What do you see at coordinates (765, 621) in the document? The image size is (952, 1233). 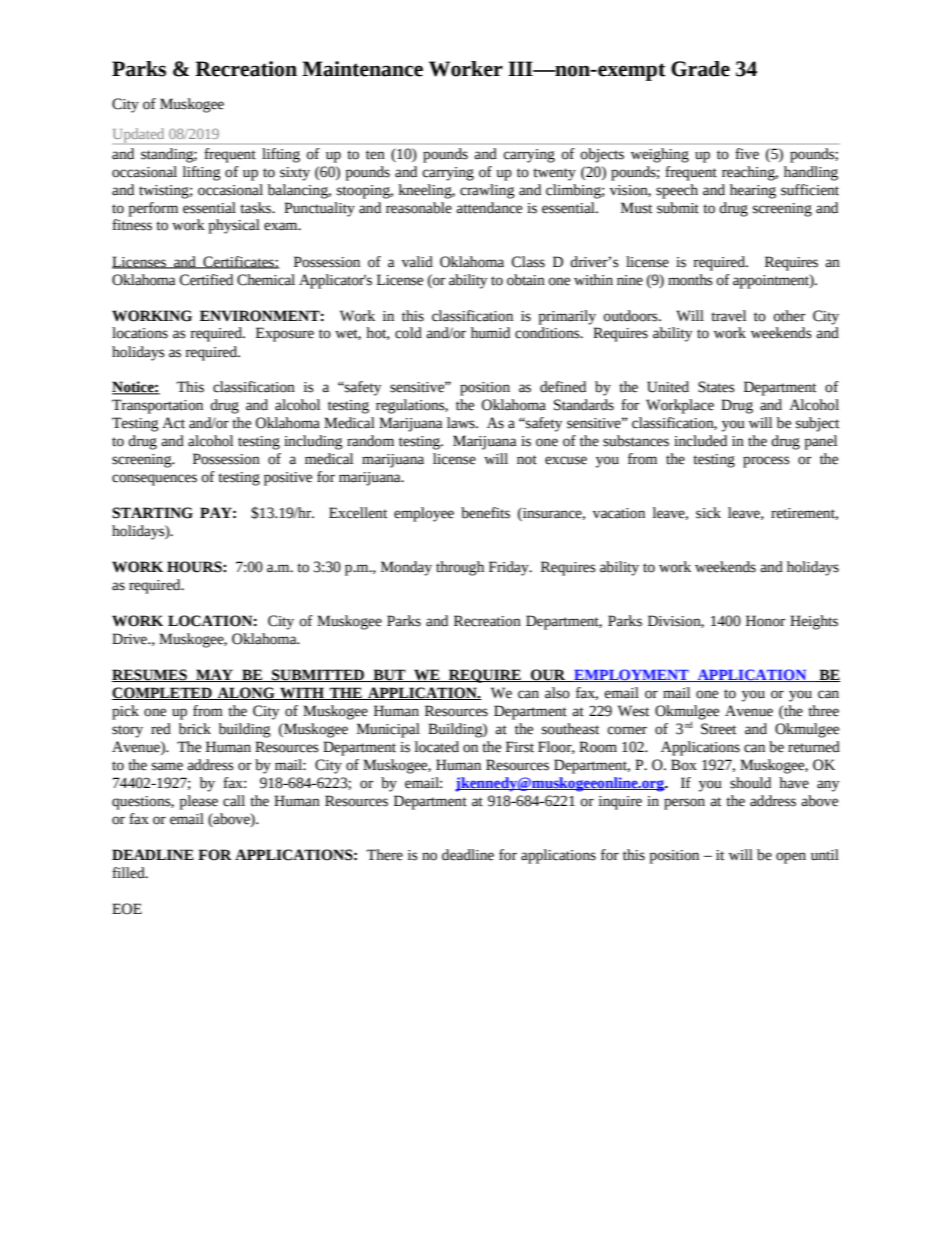 I see `Honor` at bounding box center [765, 621].
